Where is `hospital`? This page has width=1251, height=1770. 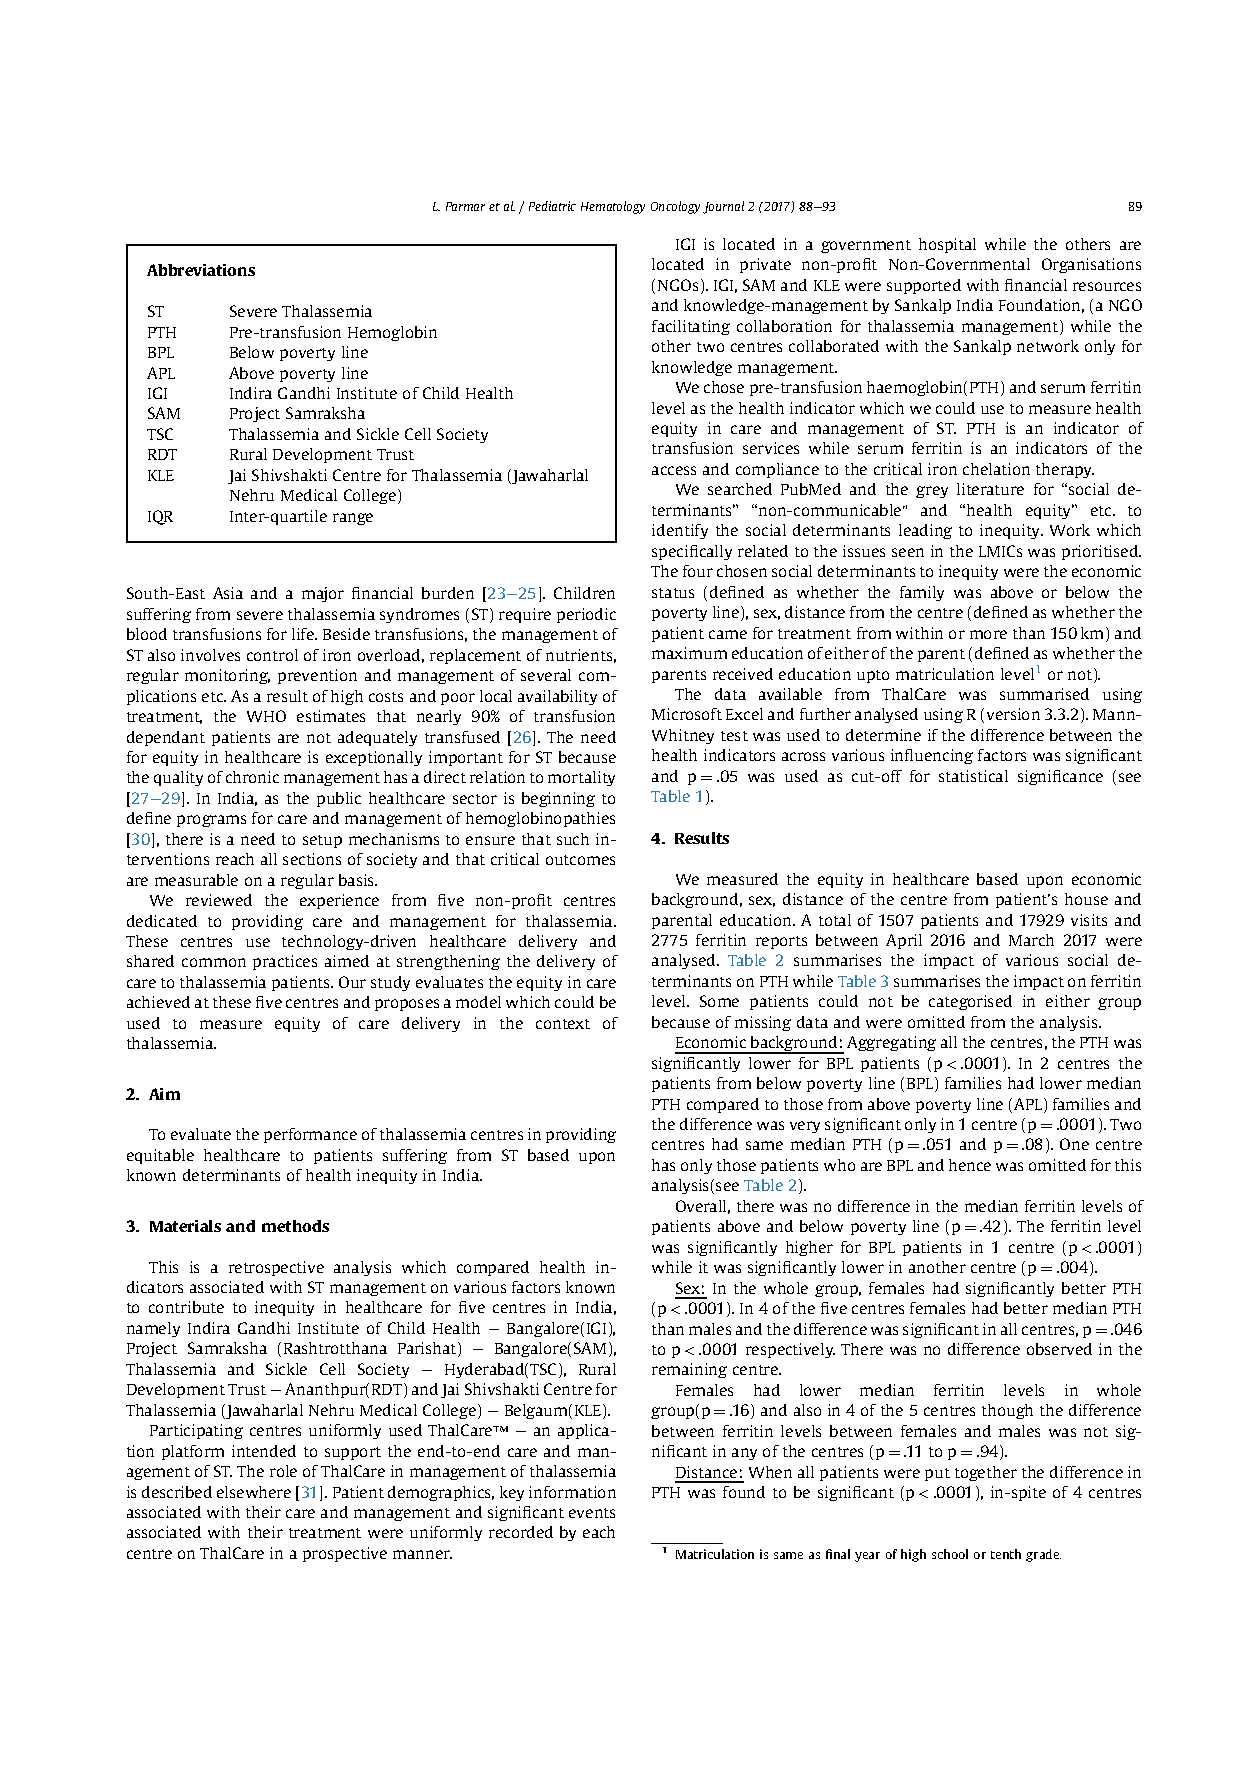
hospital is located at coordinates (947, 245).
